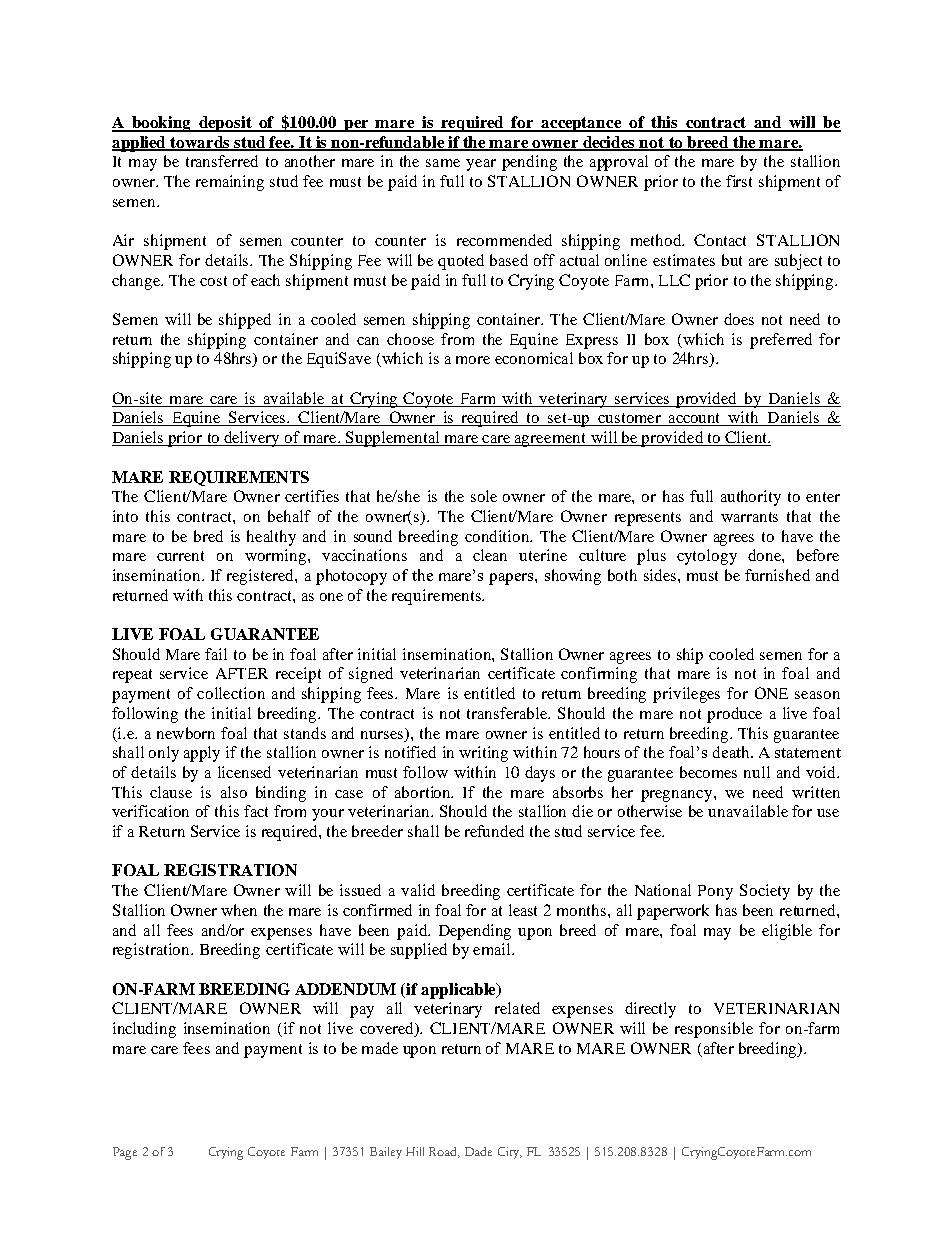 The height and width of the screenshot is (1233, 952). What do you see at coordinates (739, 181) in the screenshot?
I see `first` at bounding box center [739, 181].
